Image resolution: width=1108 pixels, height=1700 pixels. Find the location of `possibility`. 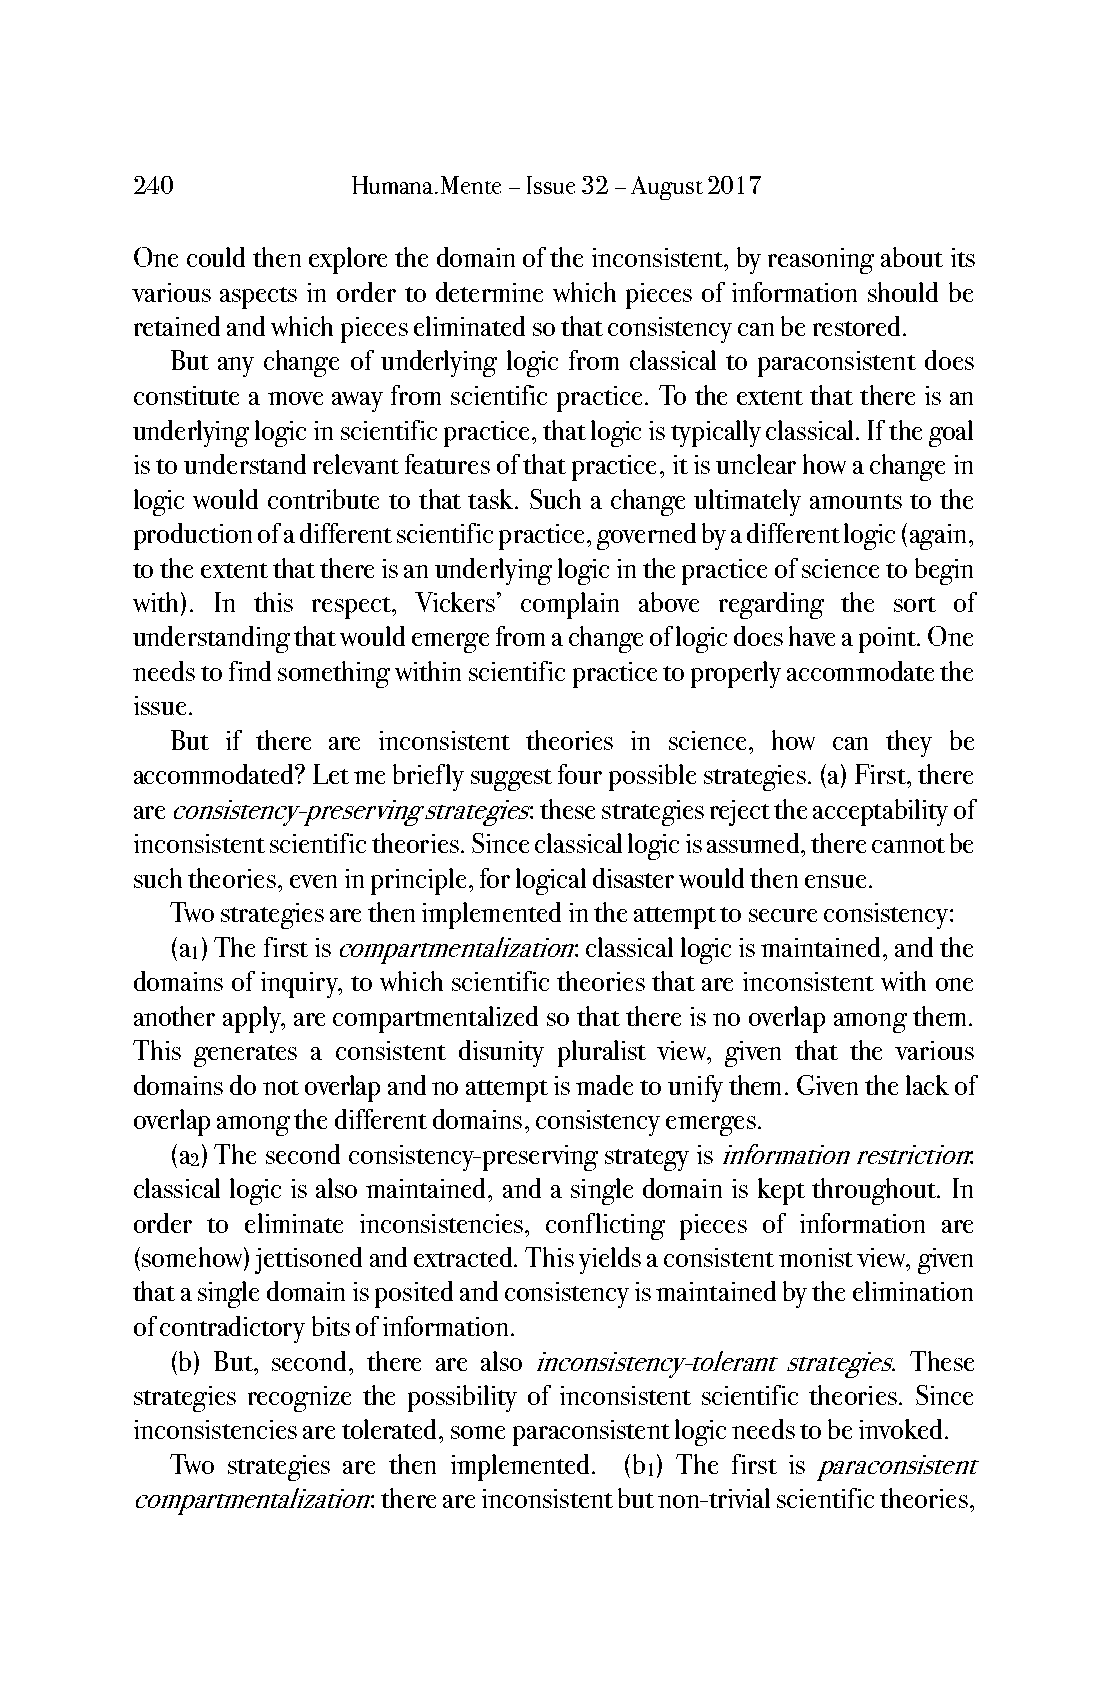

possibility is located at coordinates (462, 1398).
